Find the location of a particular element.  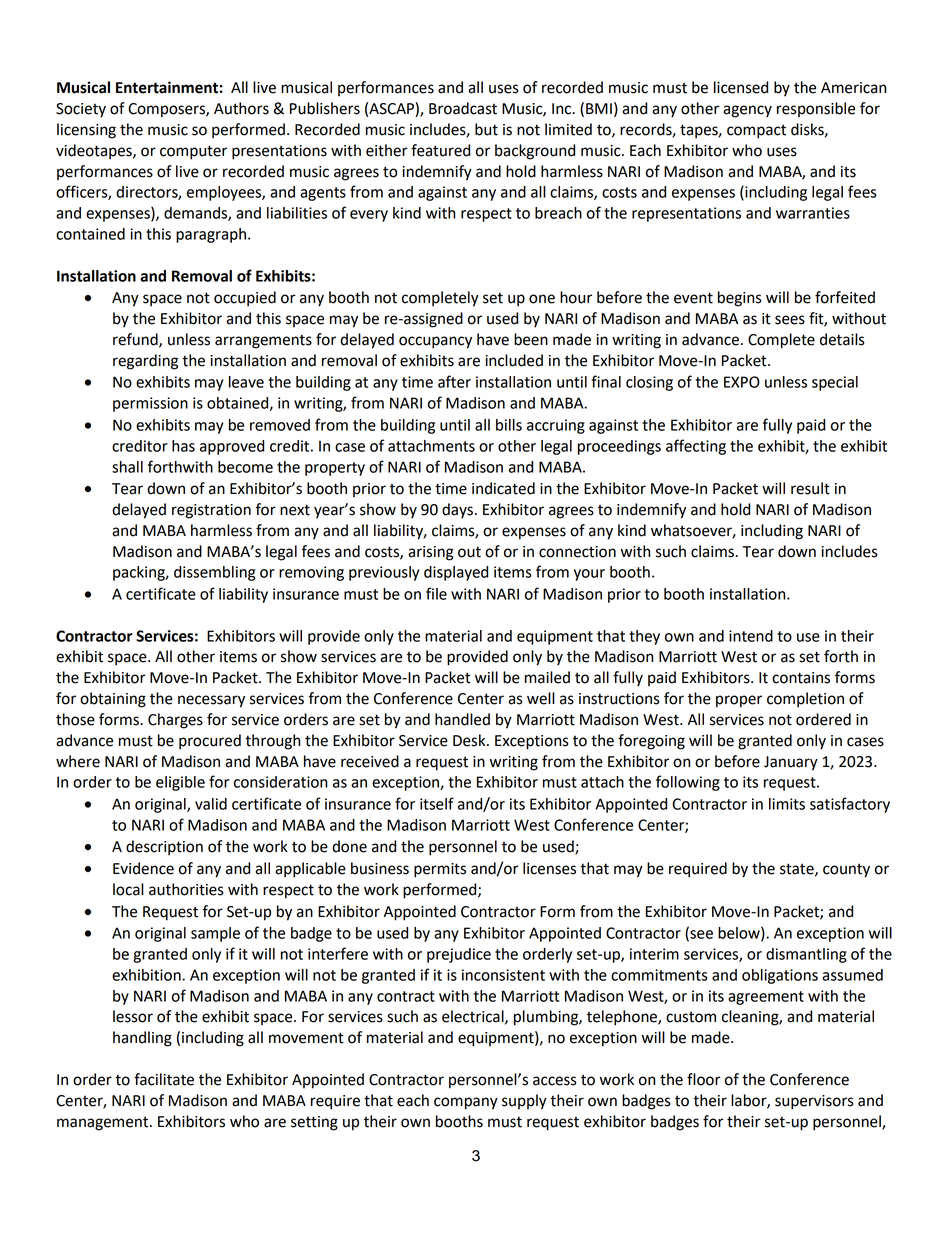

file is located at coordinates (436, 593).
